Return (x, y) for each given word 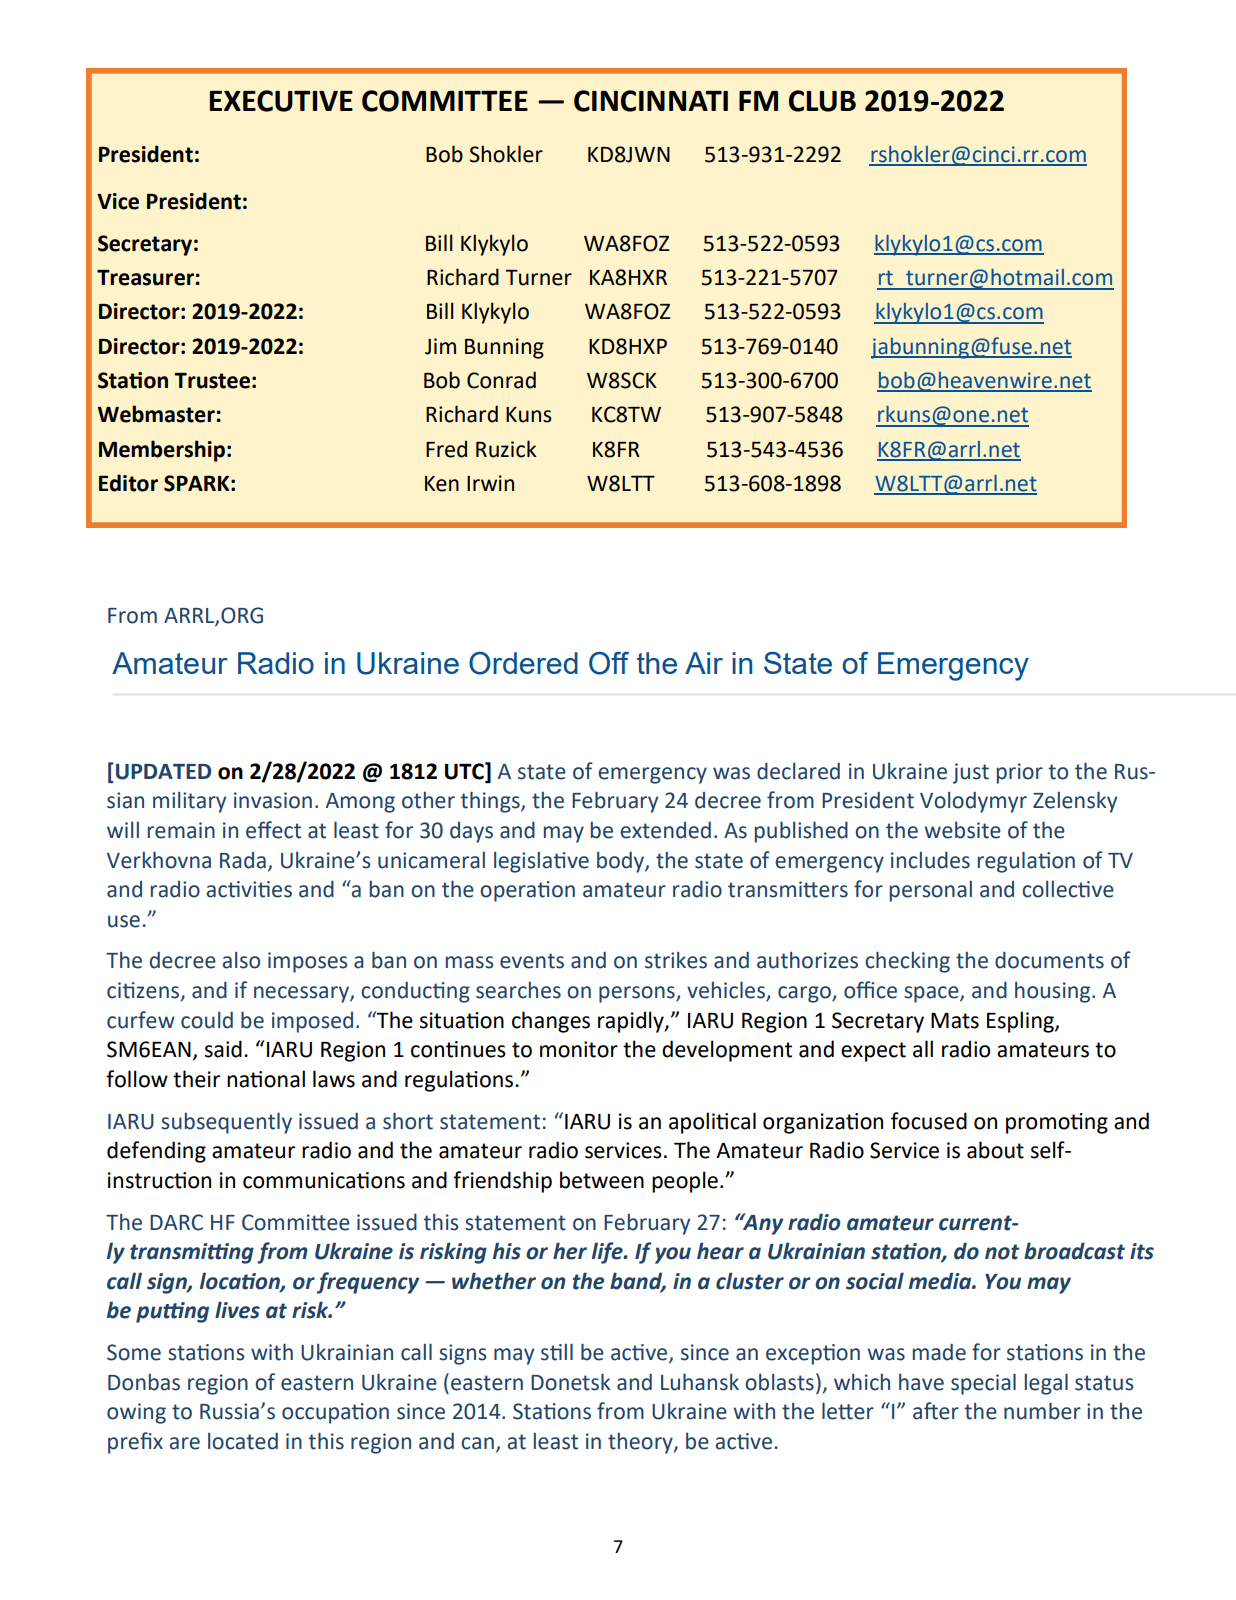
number (1042, 1411)
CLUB (822, 101)
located (243, 1441)
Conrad (501, 380)
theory (641, 1443)
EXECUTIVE (281, 101)
